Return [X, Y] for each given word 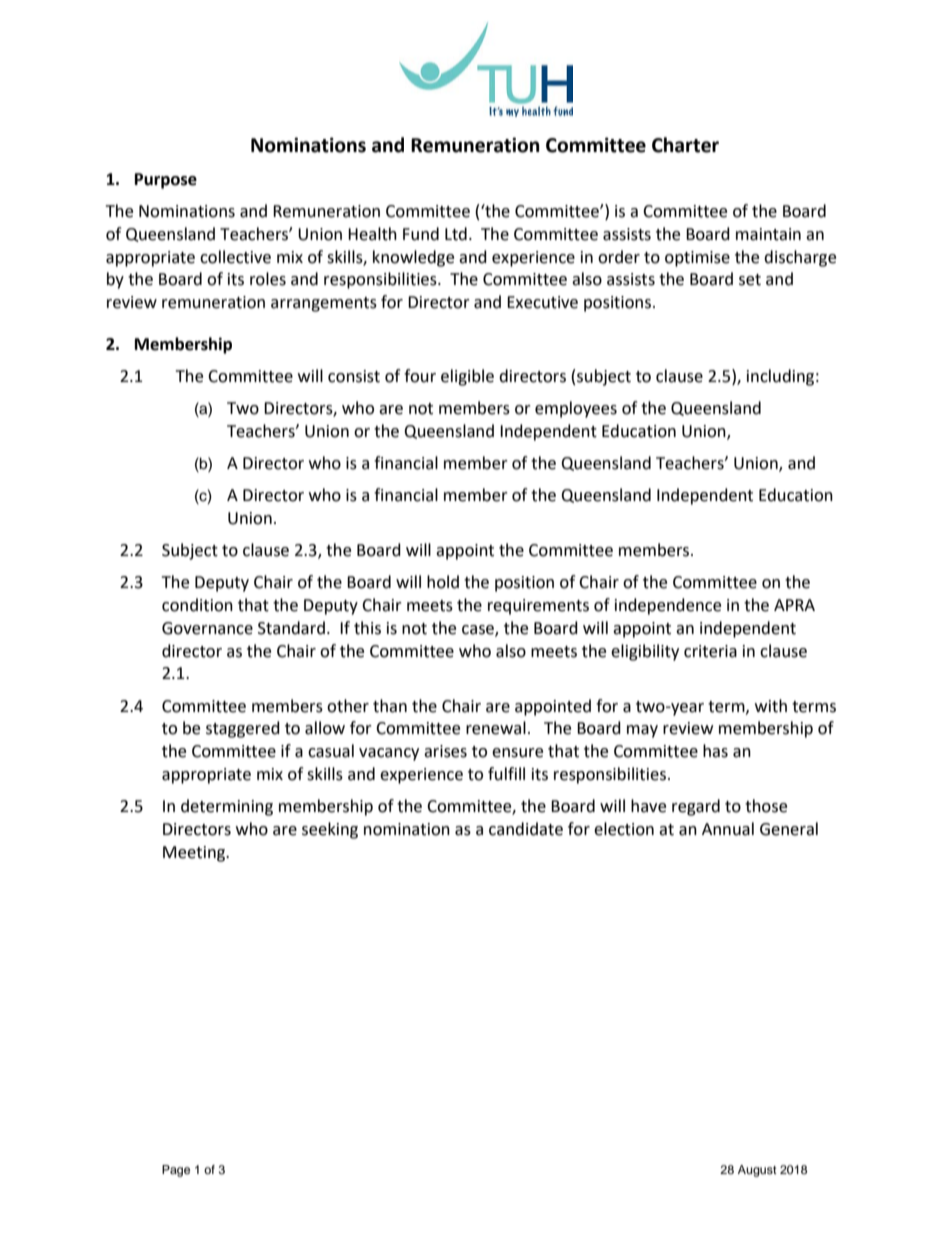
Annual [728, 829]
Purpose [166, 181]
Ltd [456, 234]
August [757, 1171]
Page [176, 1171]
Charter [685, 145]
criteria [710, 651]
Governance [207, 628]
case [479, 630]
